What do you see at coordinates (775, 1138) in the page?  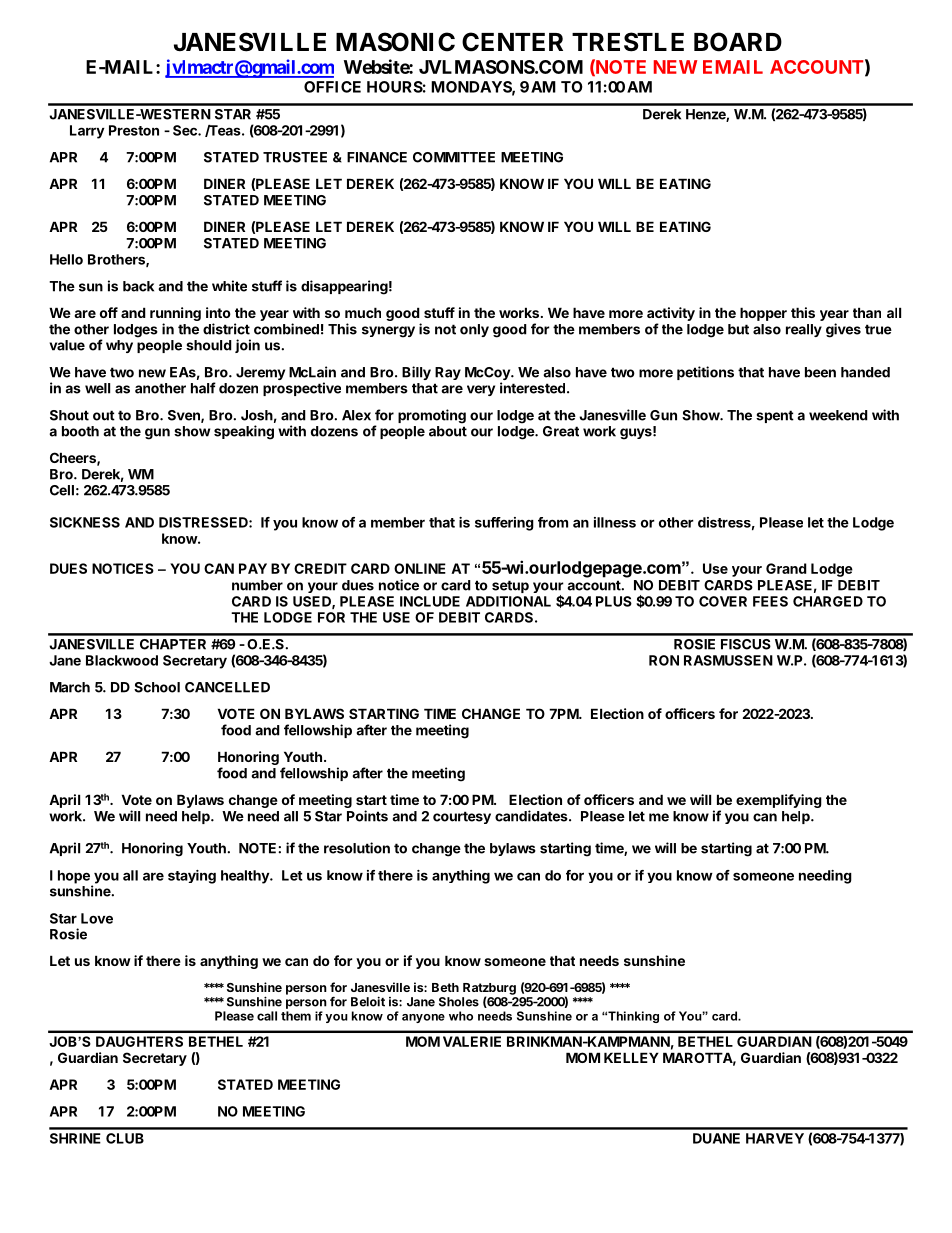 I see `HARVEY` at bounding box center [775, 1138].
